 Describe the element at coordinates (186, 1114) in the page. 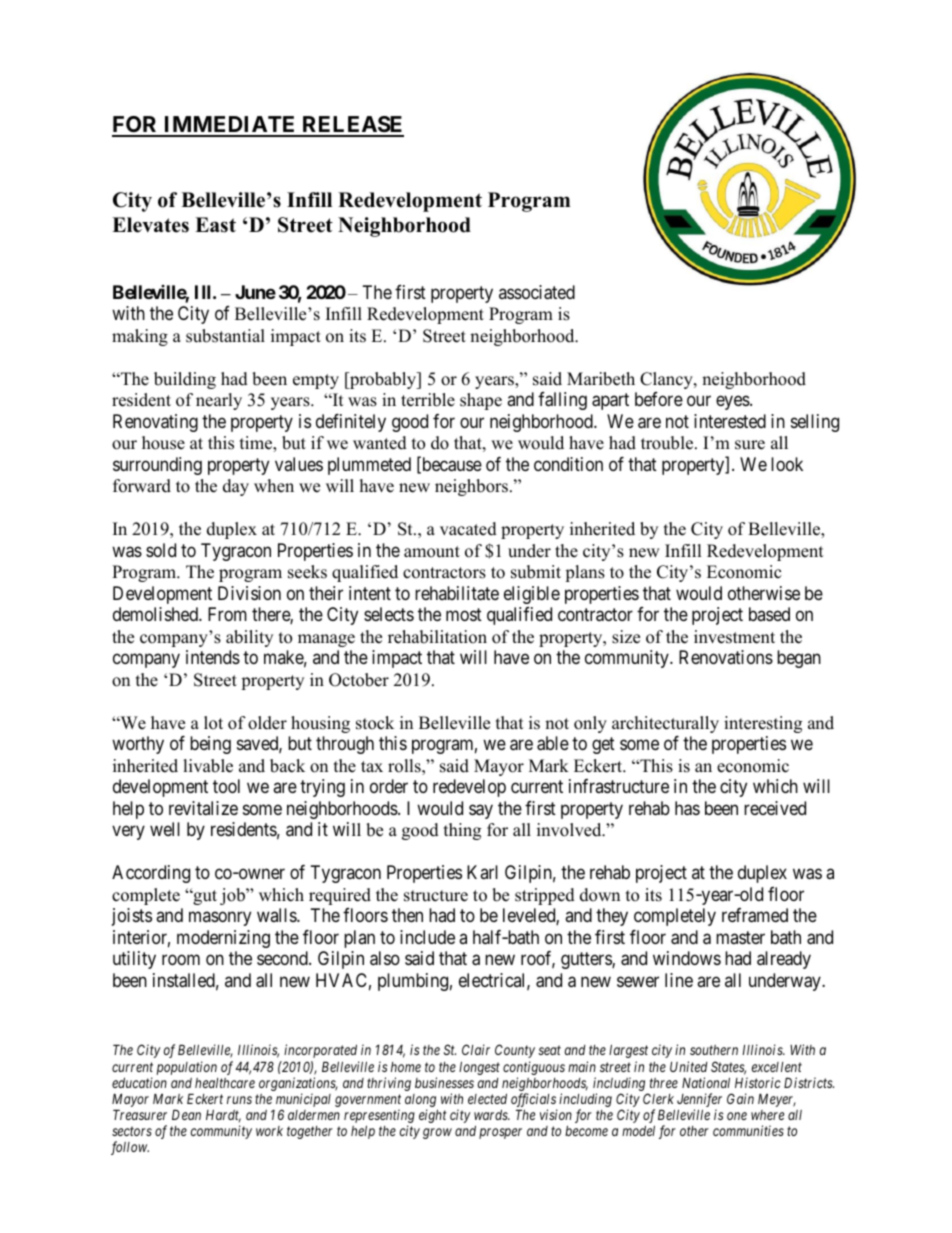

I see `Dean` at that location.
